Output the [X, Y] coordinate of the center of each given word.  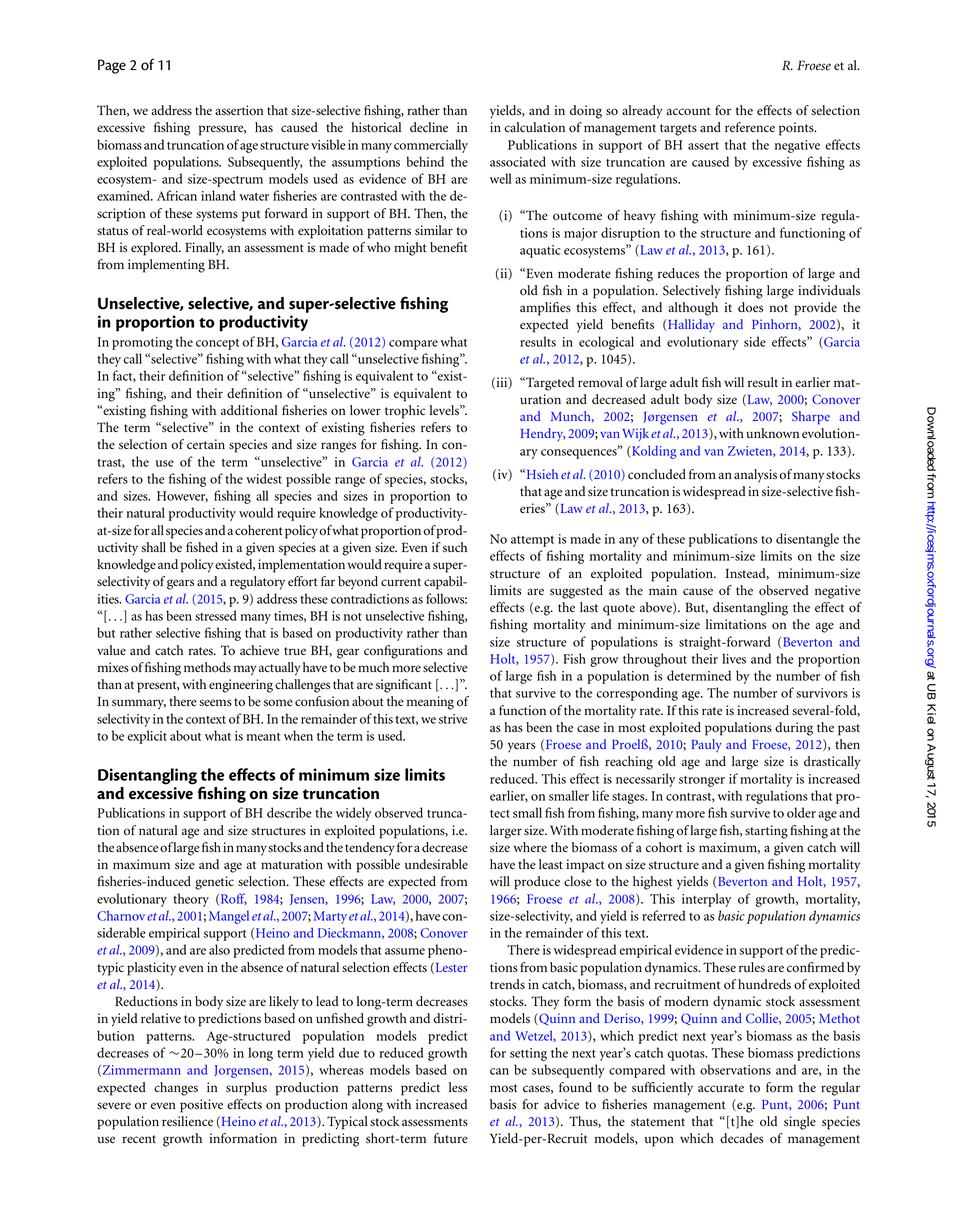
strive [453, 719]
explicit [147, 737]
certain [206, 444]
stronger [702, 781]
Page [112, 66]
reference [750, 127]
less [458, 1087]
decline [429, 127]
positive [201, 1106]
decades [742, 1138]
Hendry [543, 434]
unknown [772, 433]
